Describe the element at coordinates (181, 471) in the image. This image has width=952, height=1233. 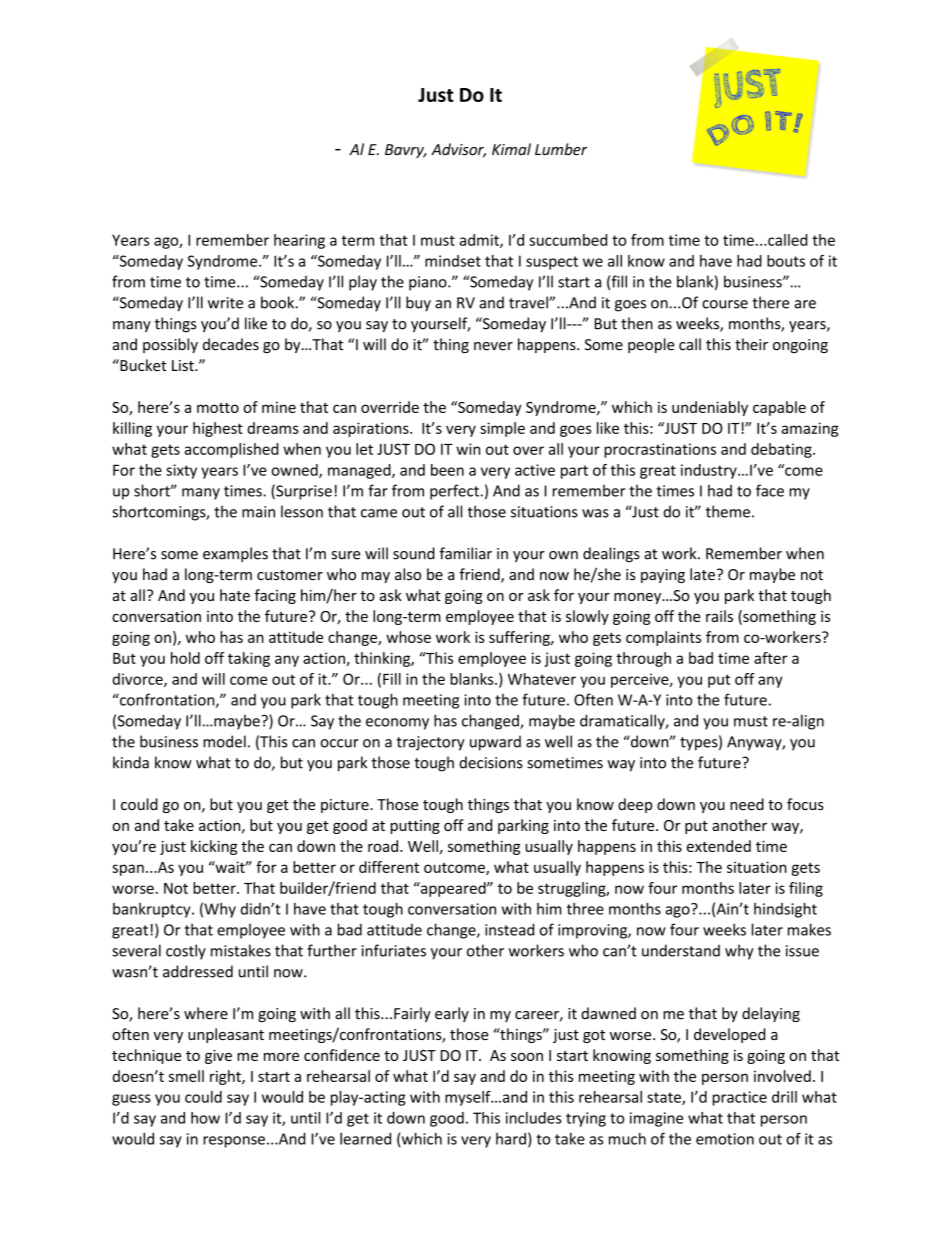
I see `sixty` at that location.
